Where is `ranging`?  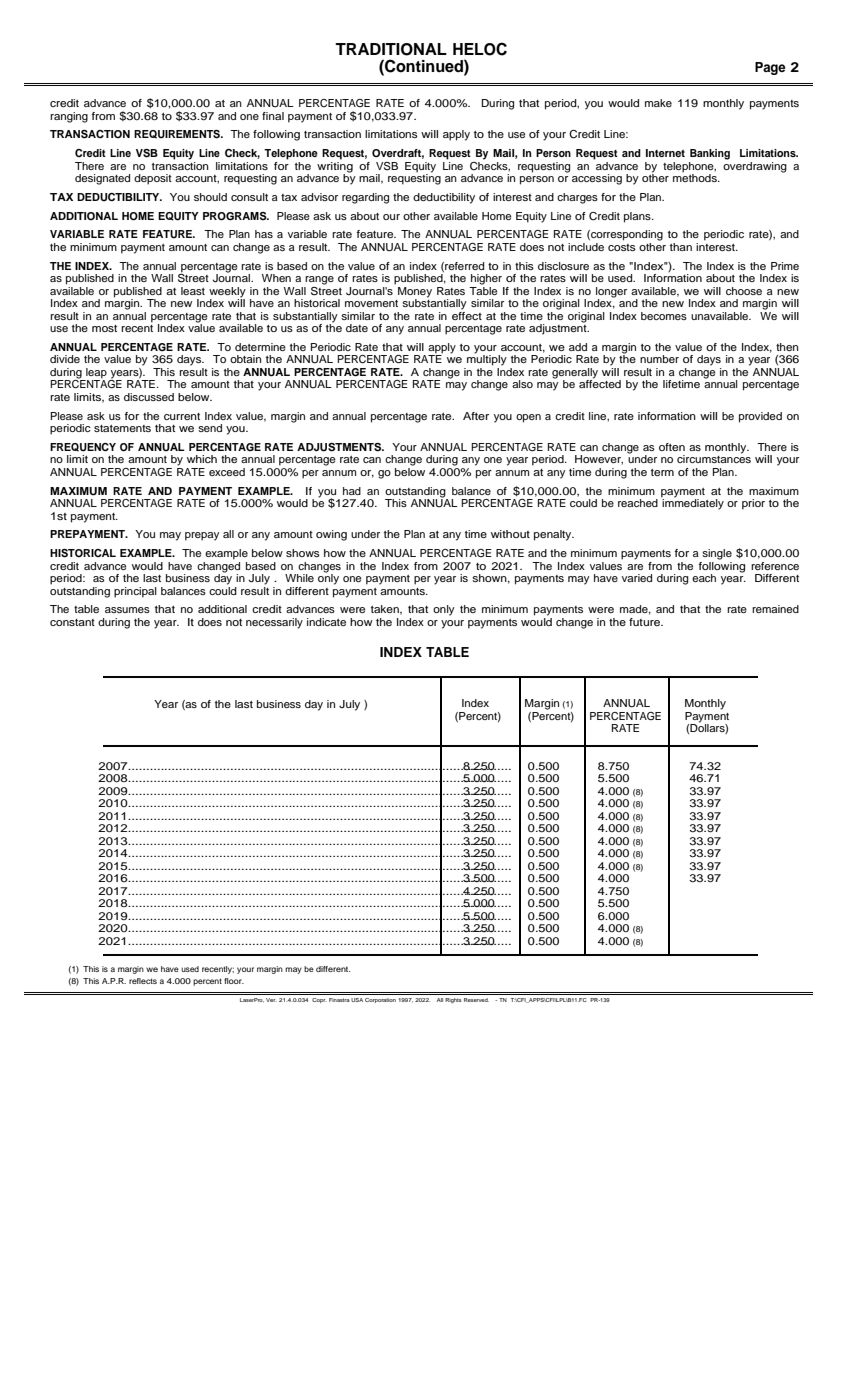 ranging is located at coordinates (69, 117).
